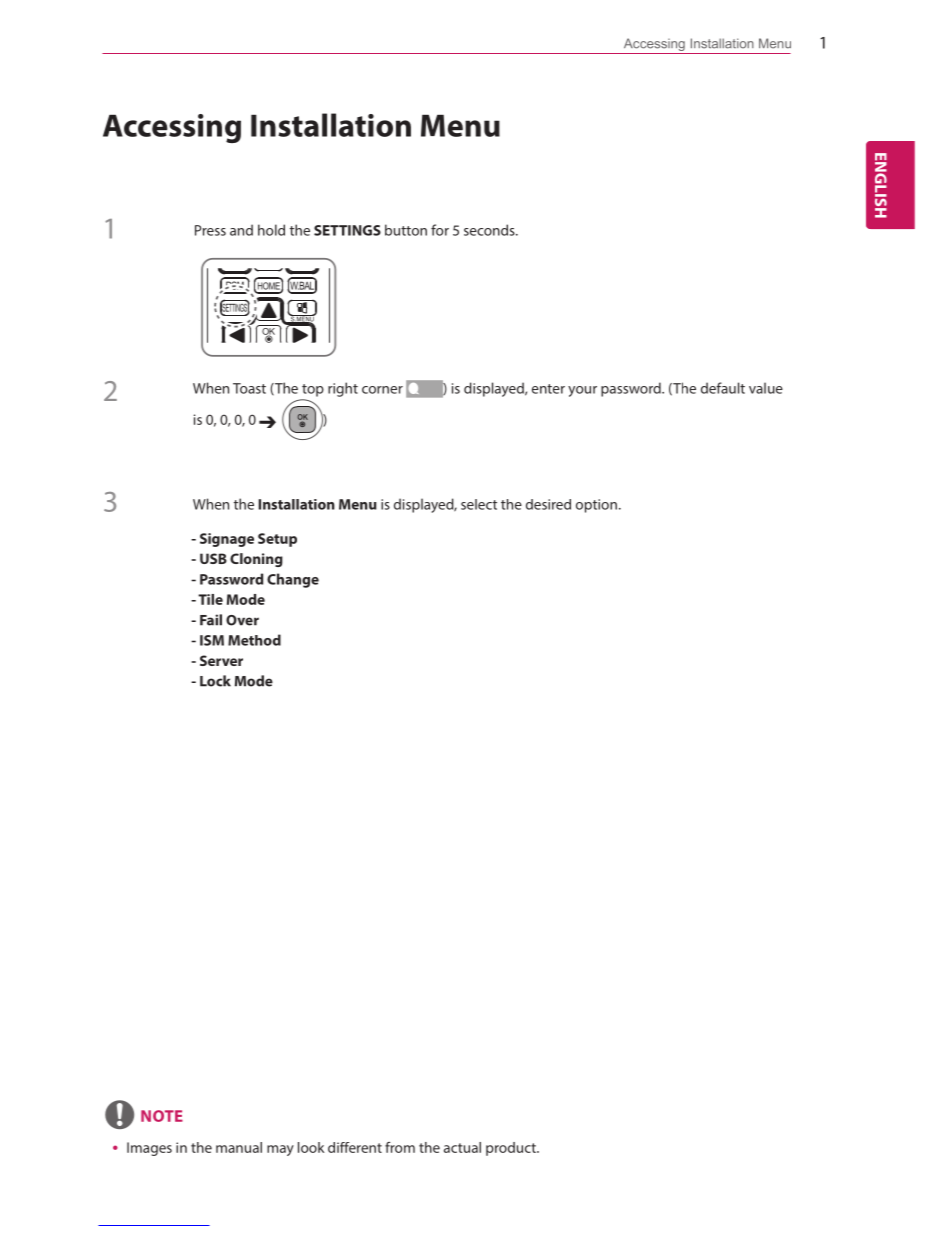 The height and width of the screenshot is (1233, 952). I want to click on NOTE, so click(162, 1116).
